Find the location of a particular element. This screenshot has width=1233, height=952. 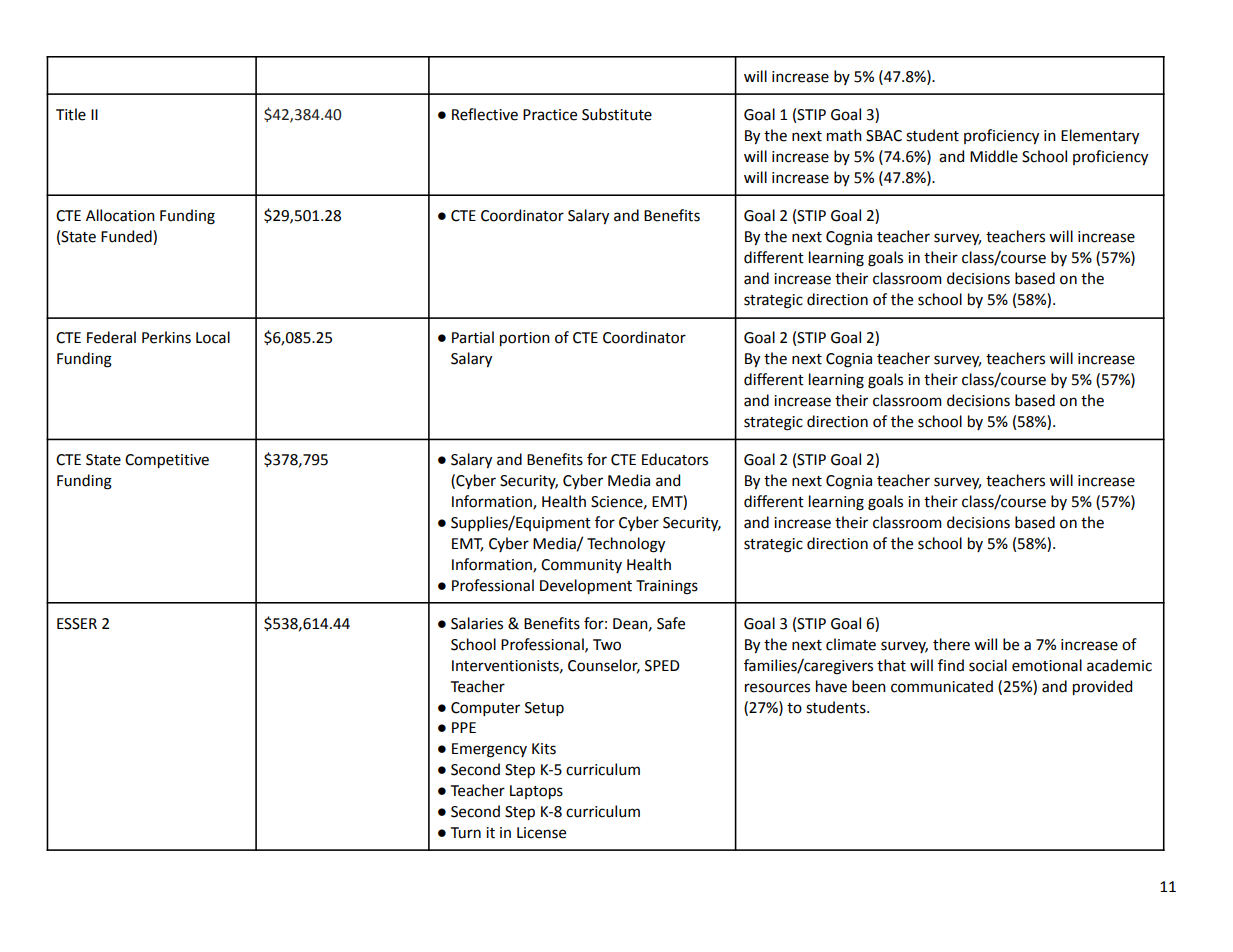

Turn is located at coordinates (466, 833).
